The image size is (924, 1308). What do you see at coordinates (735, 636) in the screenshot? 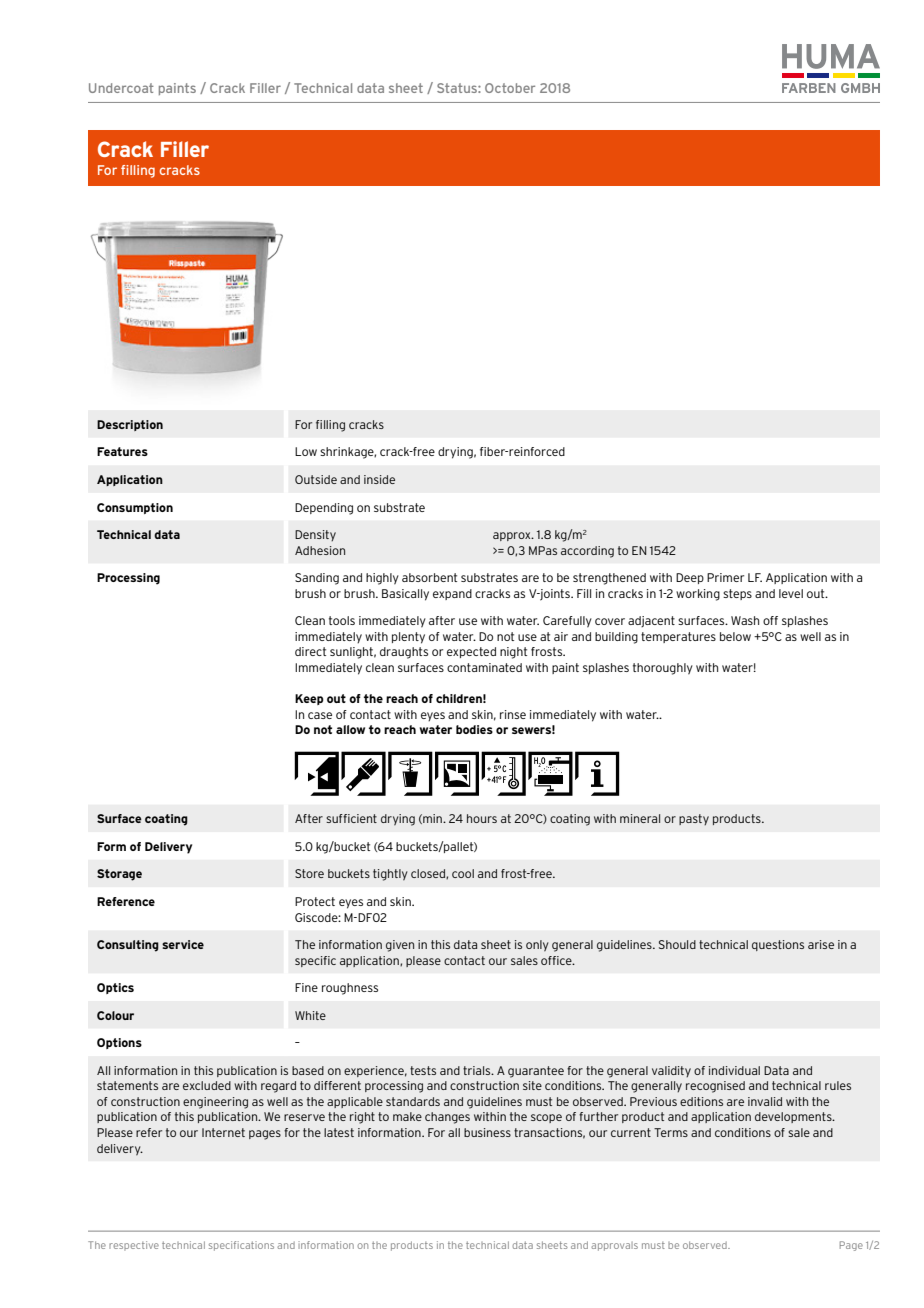
I see `below` at bounding box center [735, 636].
